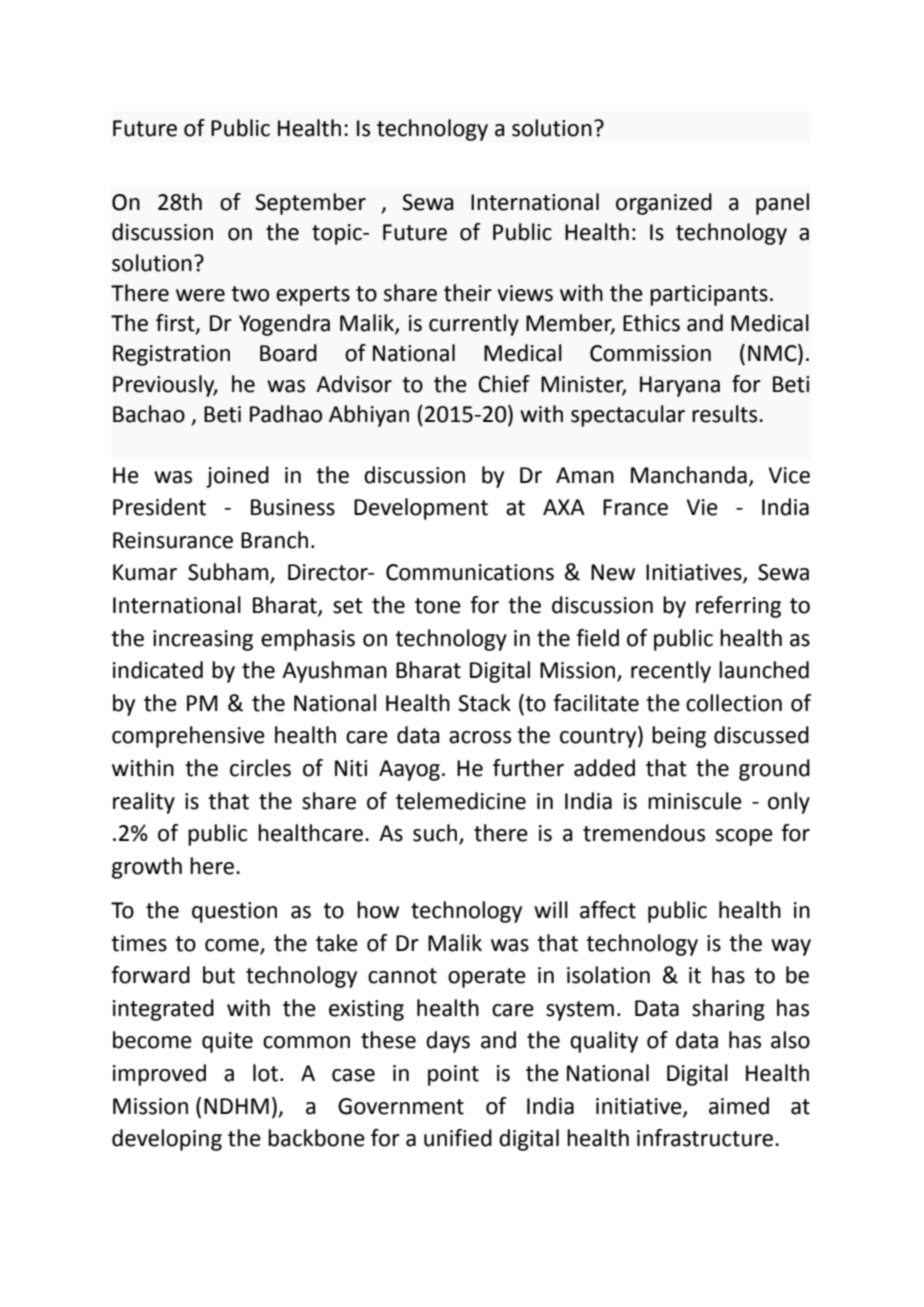 This screenshot has height=1307, width=924. I want to click on Development, so click(421, 509).
